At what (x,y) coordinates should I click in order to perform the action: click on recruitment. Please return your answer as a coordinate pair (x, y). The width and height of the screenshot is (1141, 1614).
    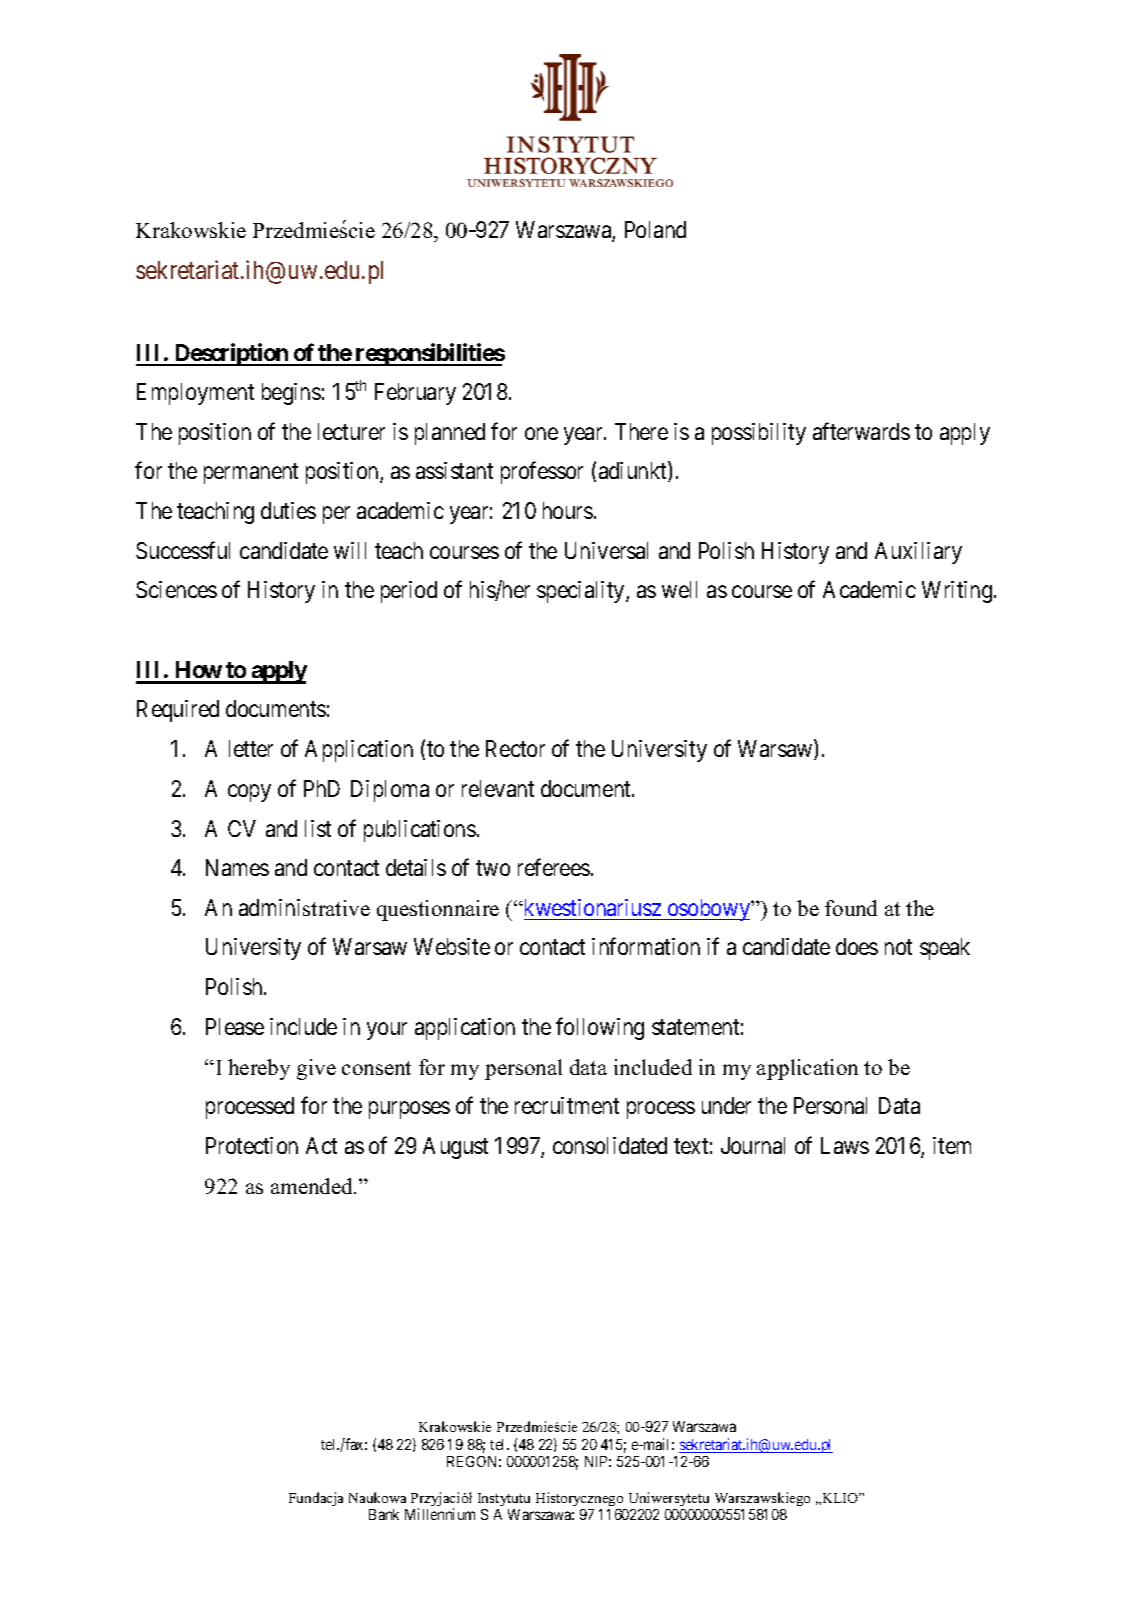
    Looking at the image, I should click on (567, 1105).
